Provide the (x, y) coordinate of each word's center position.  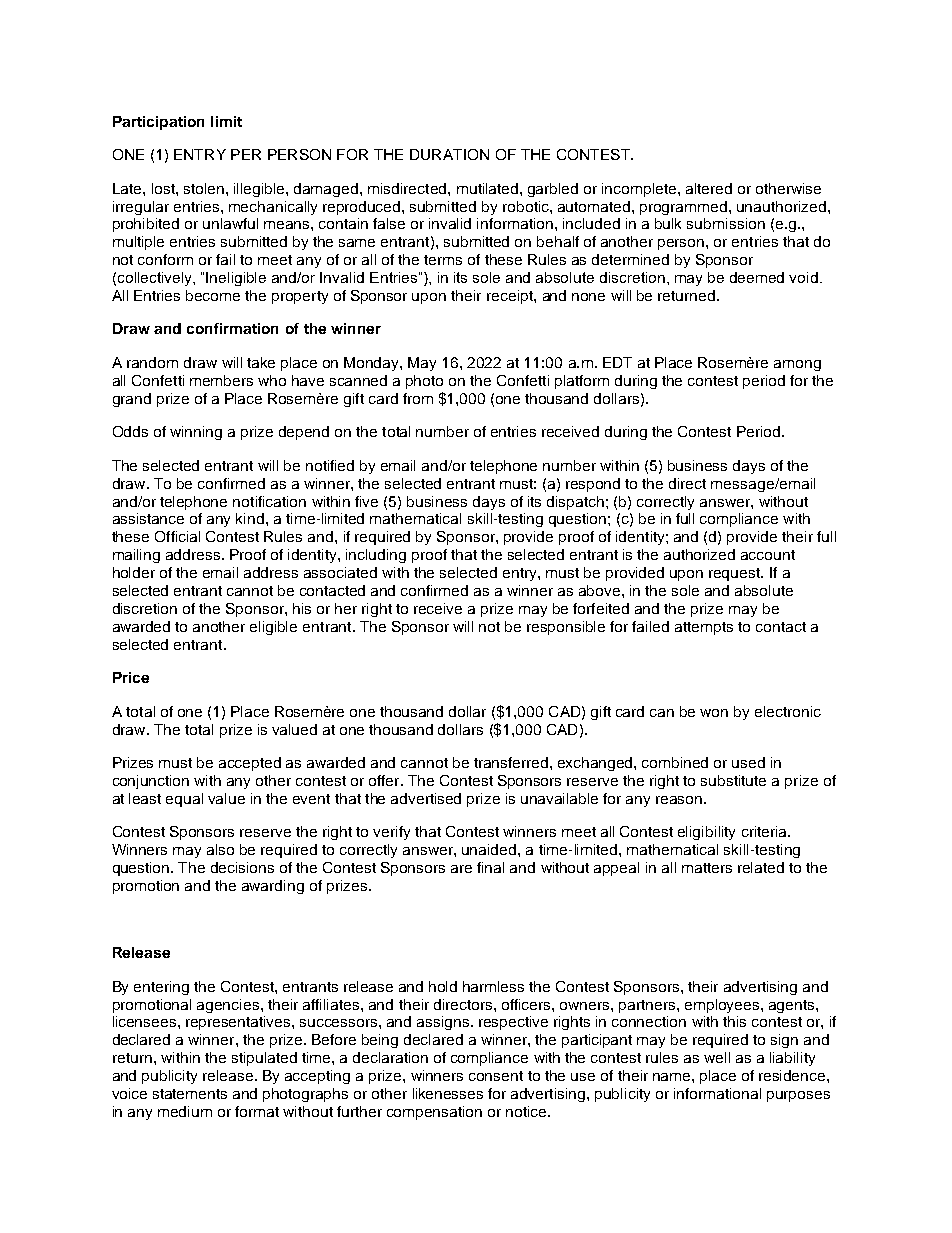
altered (709, 188)
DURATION (449, 154)
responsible (566, 628)
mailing (136, 556)
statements (190, 1094)
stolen (205, 188)
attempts (704, 628)
